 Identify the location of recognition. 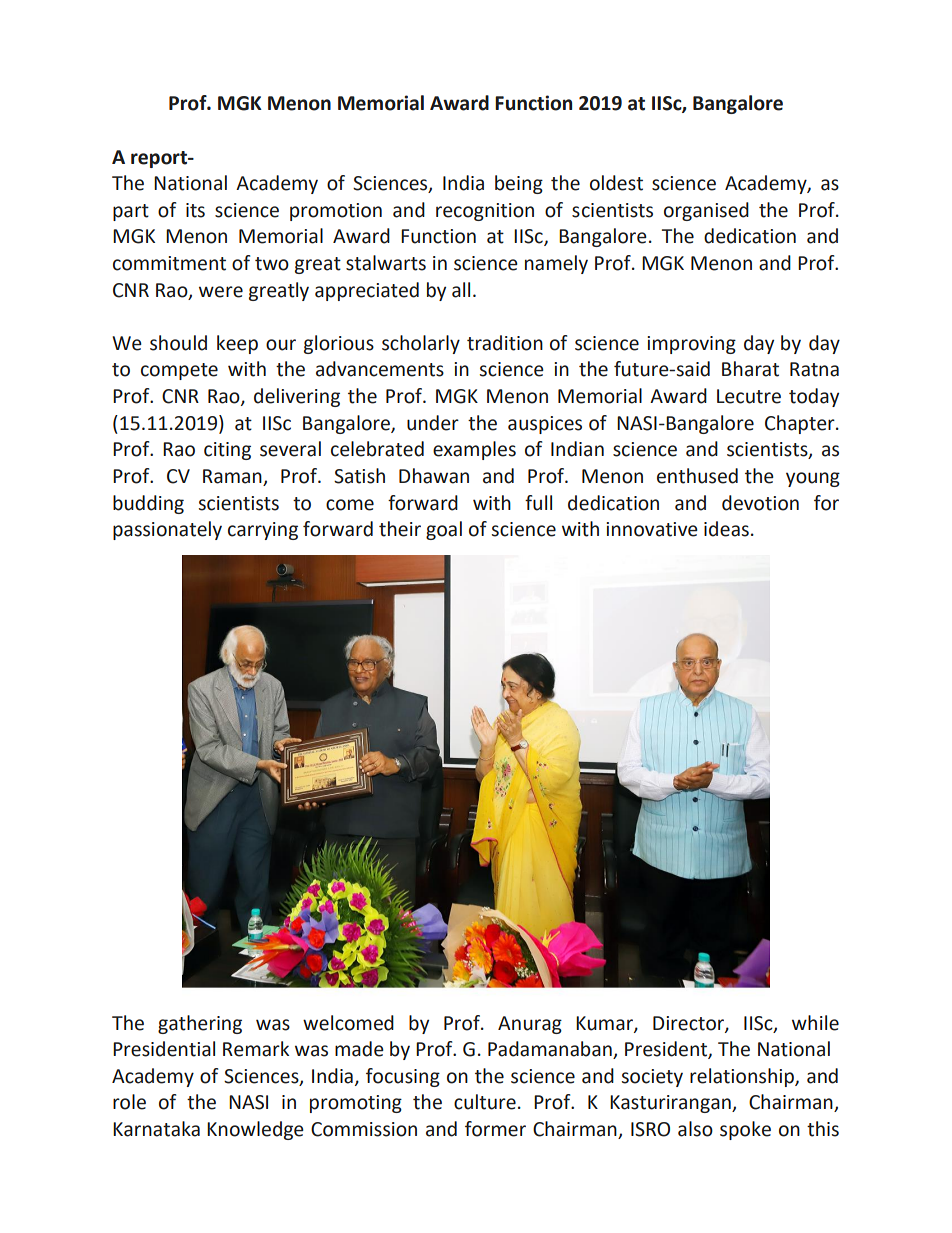
(485, 212).
